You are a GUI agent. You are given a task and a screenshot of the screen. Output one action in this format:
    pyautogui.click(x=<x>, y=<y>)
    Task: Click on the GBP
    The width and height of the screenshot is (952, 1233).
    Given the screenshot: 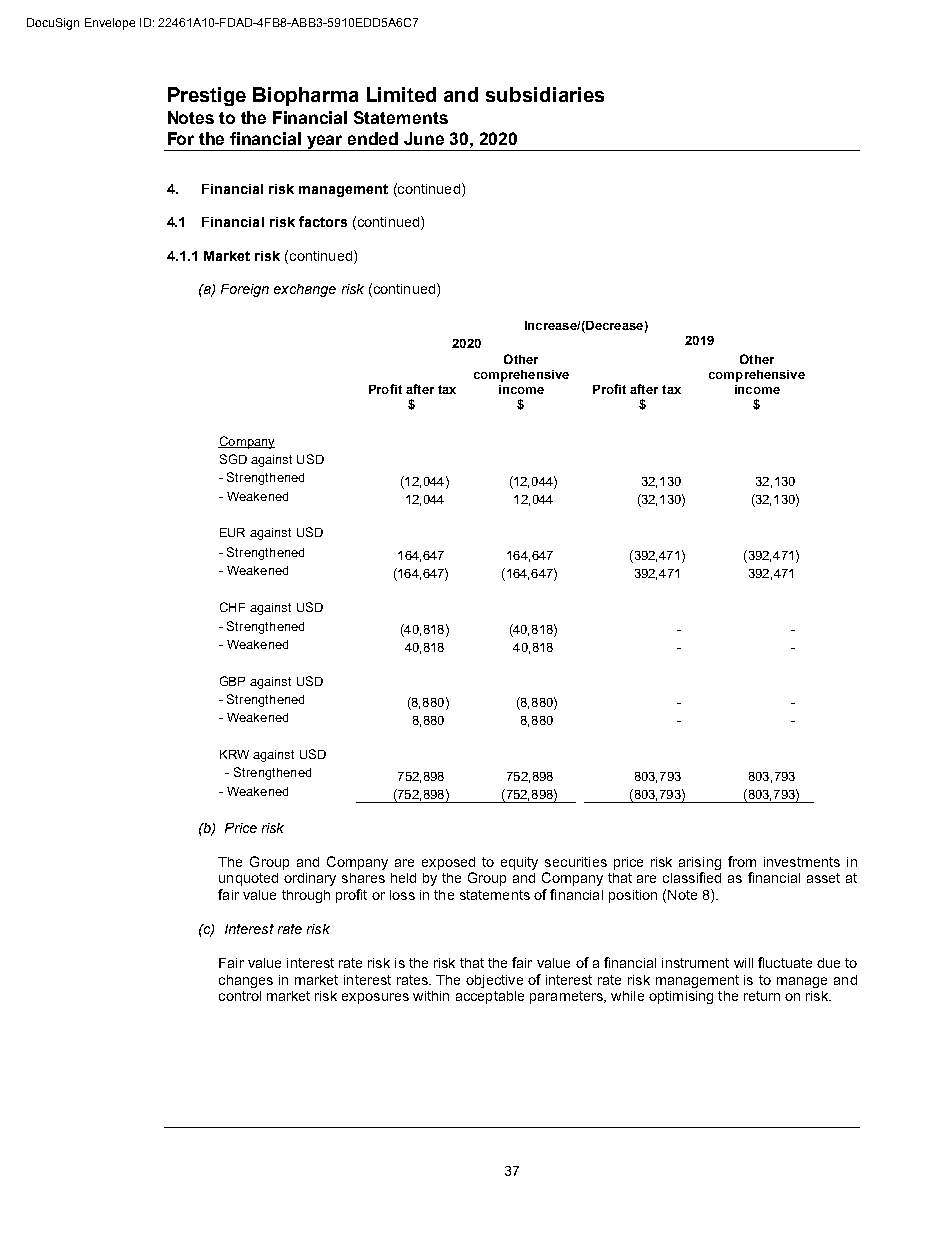 What is the action you would take?
    pyautogui.click(x=232, y=681)
